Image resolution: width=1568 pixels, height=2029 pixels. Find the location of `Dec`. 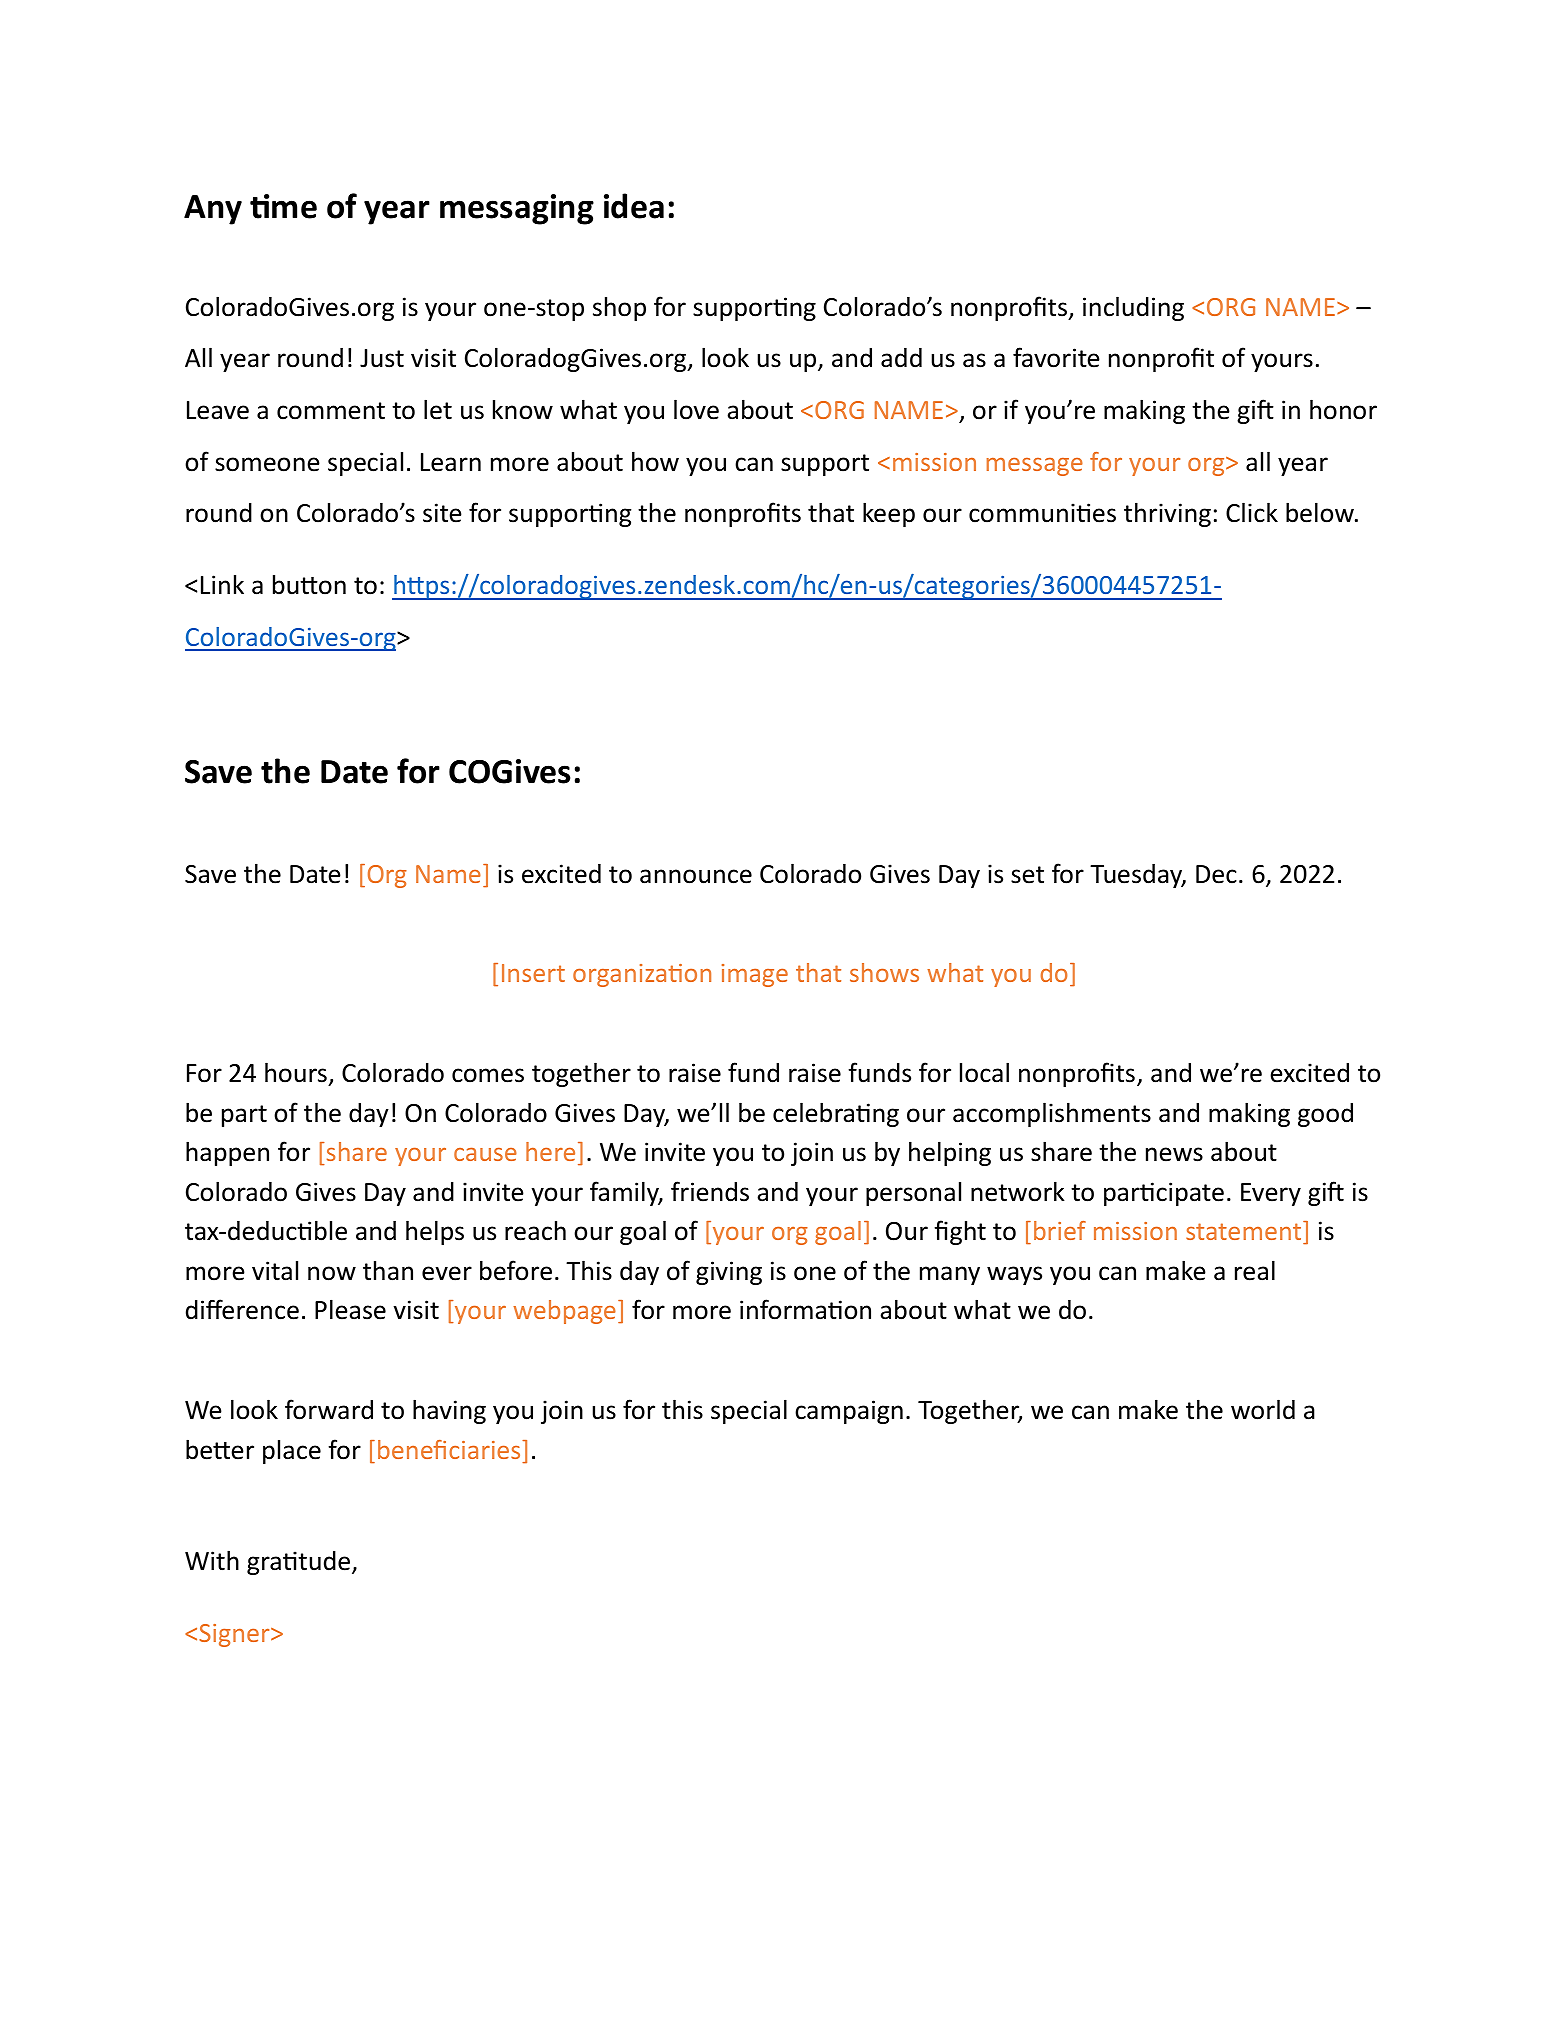

Dec is located at coordinates (1216, 874).
